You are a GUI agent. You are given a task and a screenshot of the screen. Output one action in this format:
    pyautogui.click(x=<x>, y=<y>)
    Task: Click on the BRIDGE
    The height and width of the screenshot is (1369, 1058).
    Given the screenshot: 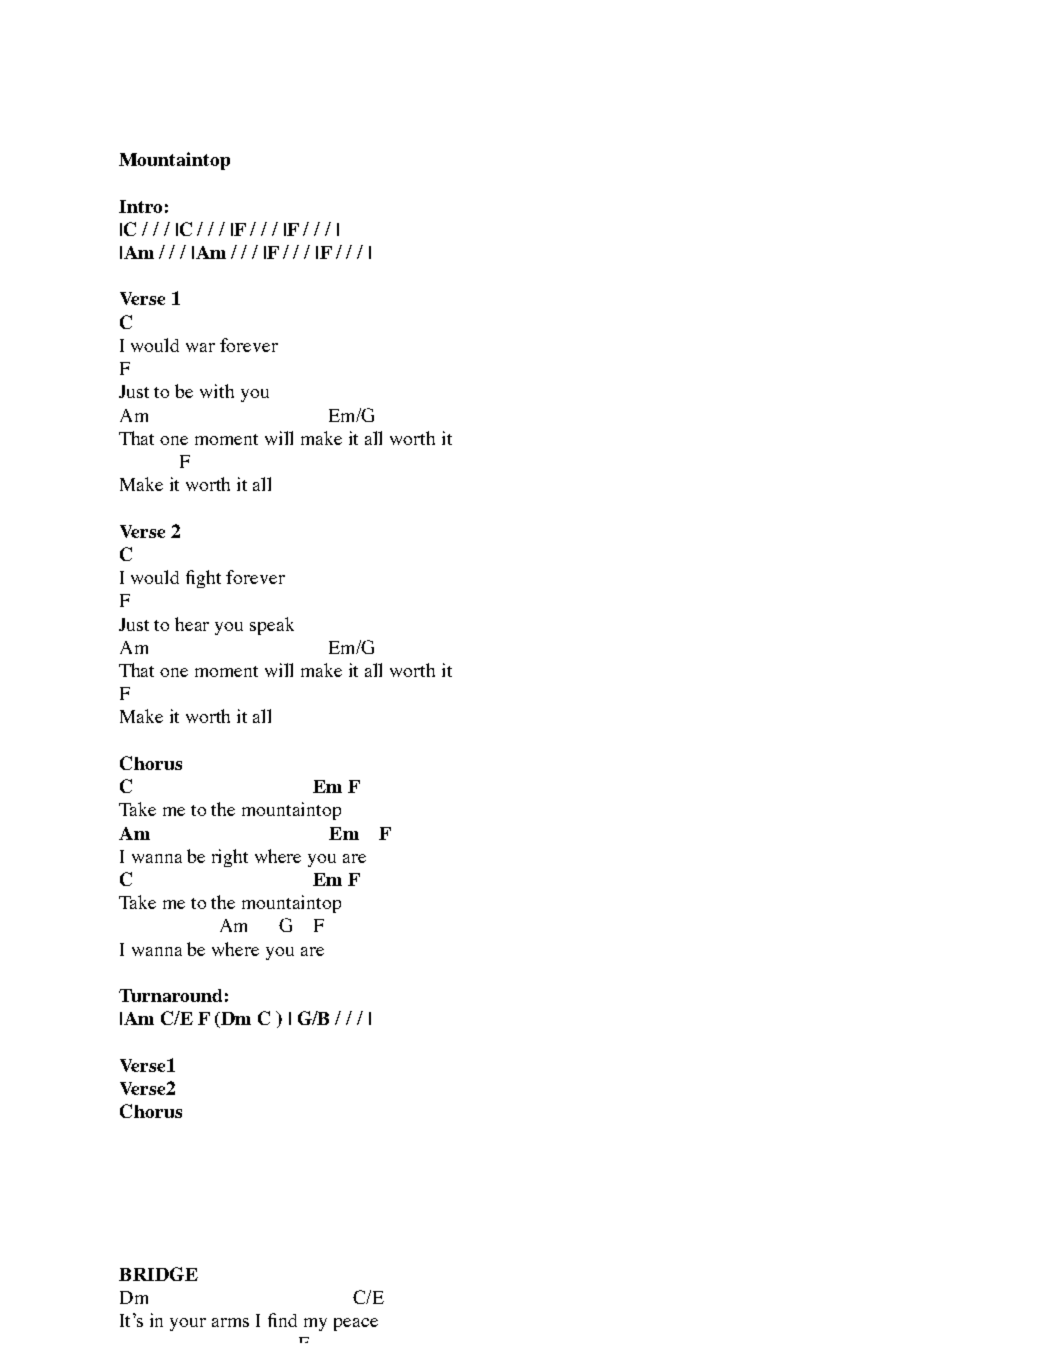 What is the action you would take?
    pyautogui.click(x=158, y=1274)
